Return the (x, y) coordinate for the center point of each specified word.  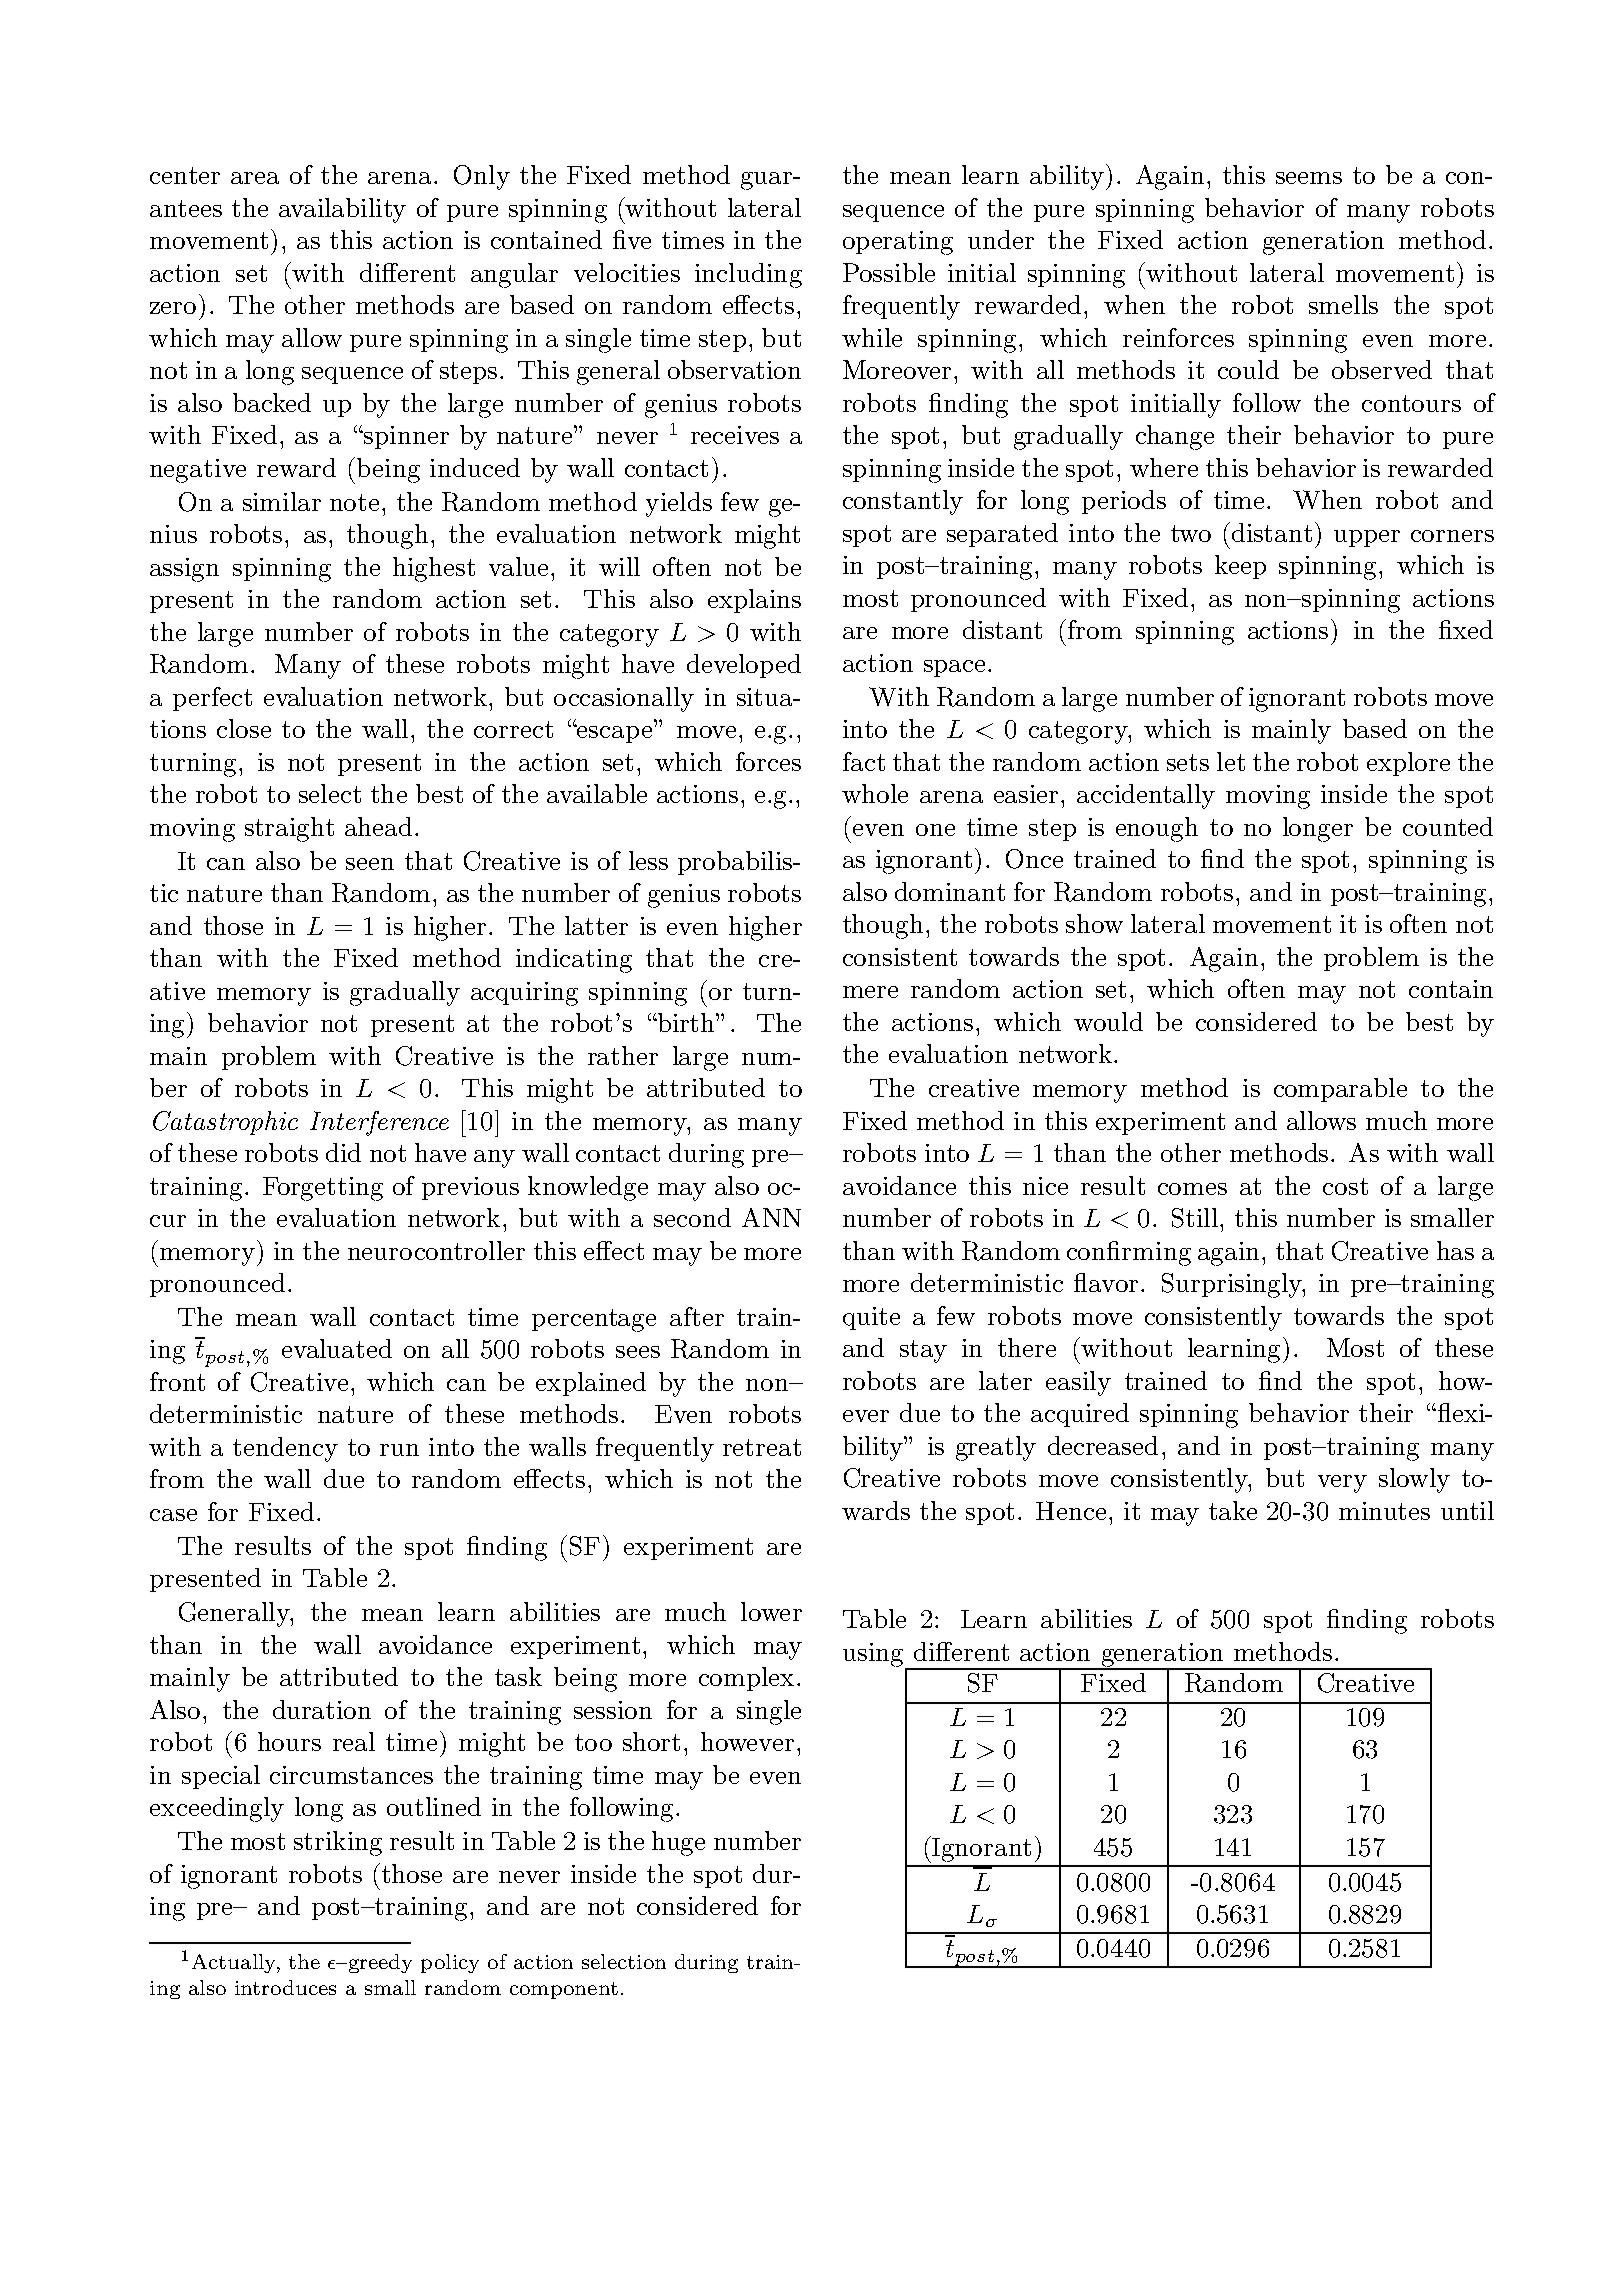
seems (1309, 178)
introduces (285, 1987)
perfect (212, 699)
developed (744, 666)
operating (898, 243)
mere (870, 992)
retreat (762, 1447)
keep (1240, 567)
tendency (285, 1449)
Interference (379, 1123)
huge (678, 1843)
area (255, 178)
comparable (1340, 1090)
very (1342, 1484)
